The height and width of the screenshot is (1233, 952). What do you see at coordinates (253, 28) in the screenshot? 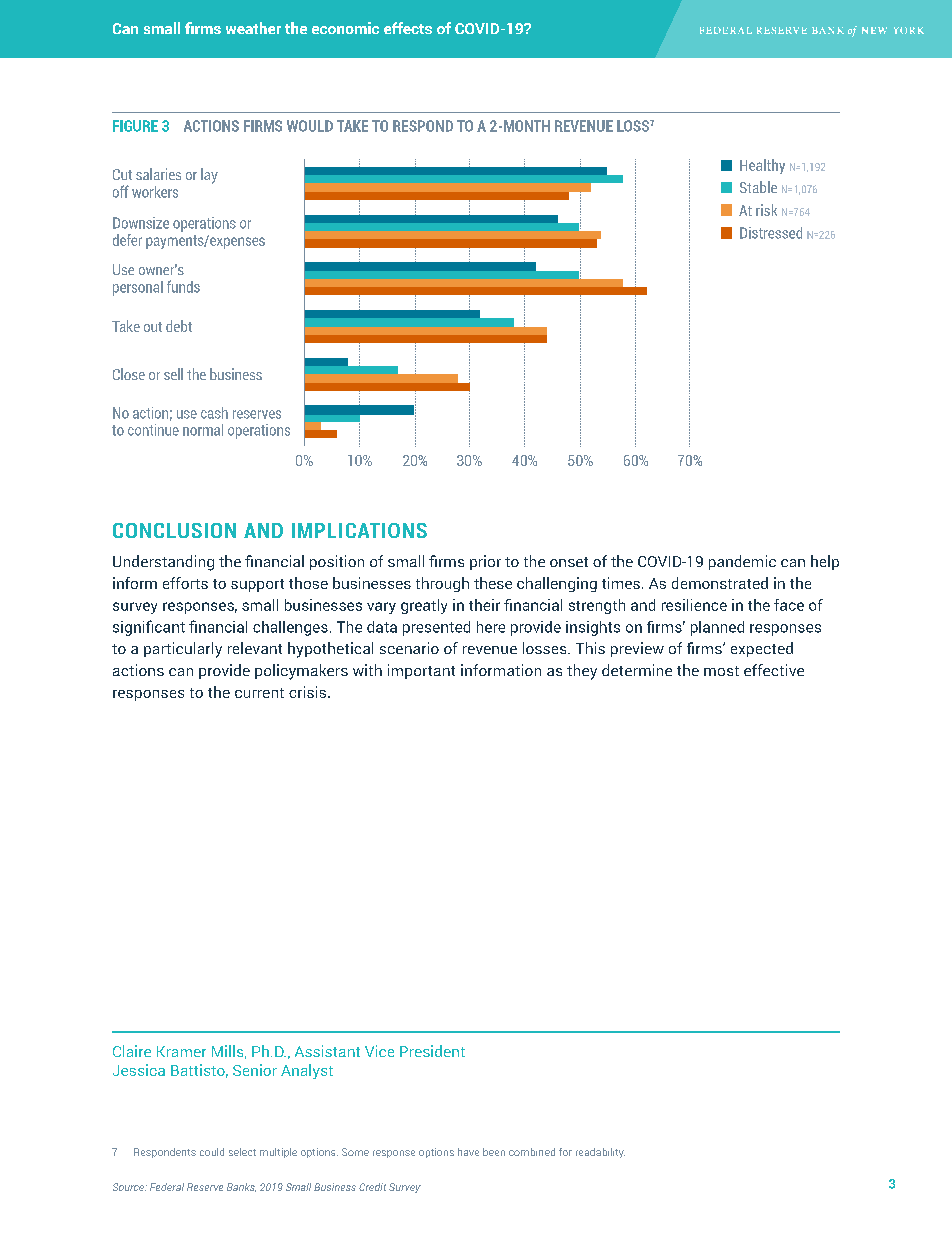
I see `weather` at bounding box center [253, 28].
